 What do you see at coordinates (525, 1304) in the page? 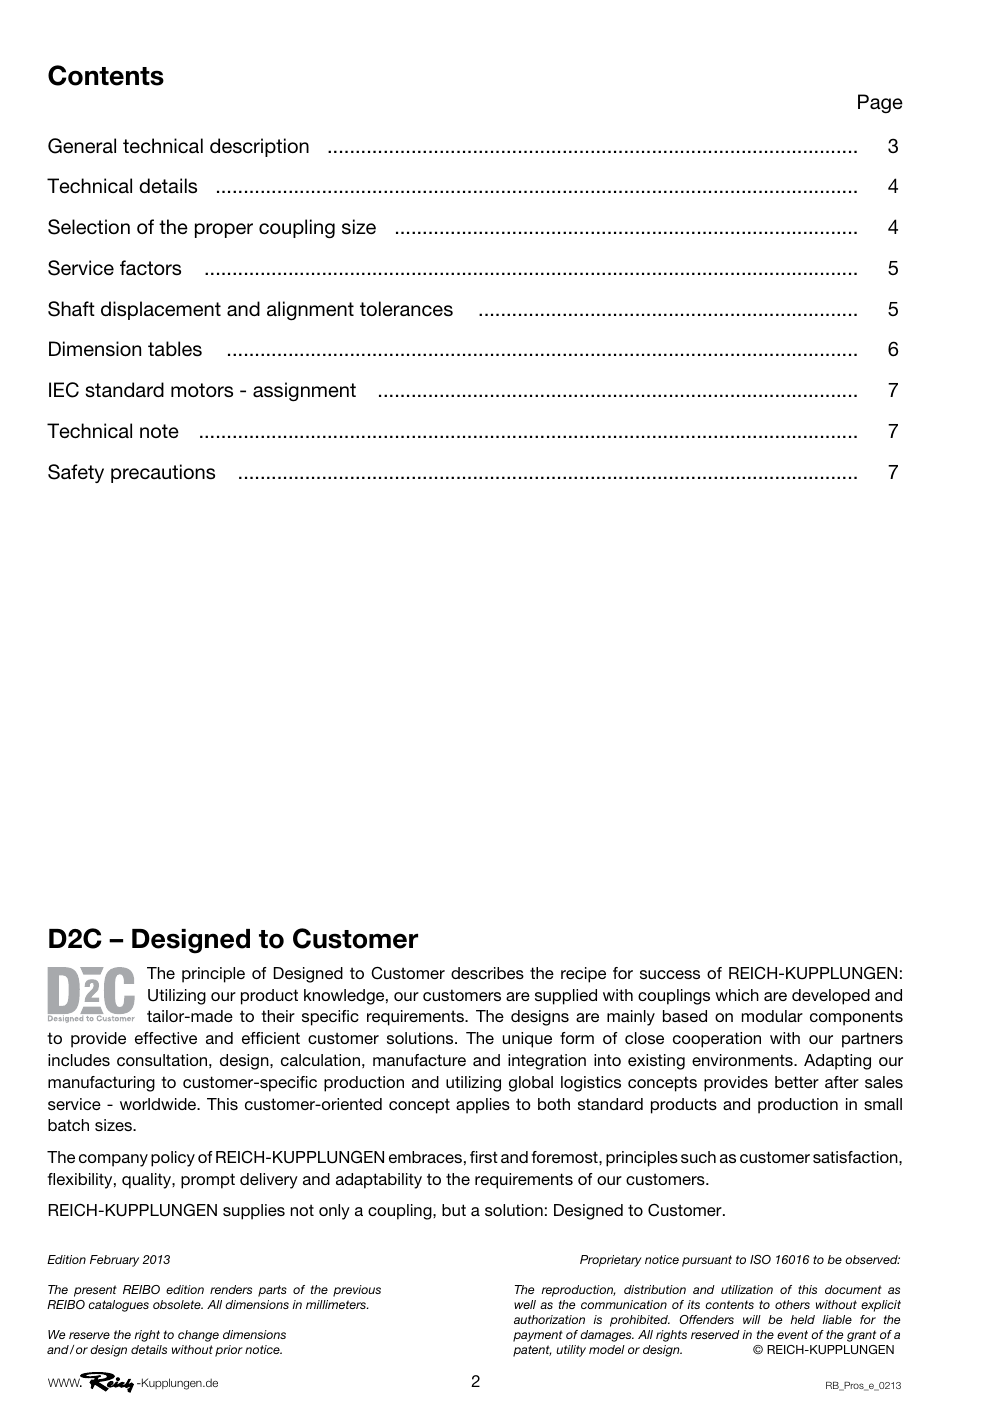
I see `well` at bounding box center [525, 1304].
